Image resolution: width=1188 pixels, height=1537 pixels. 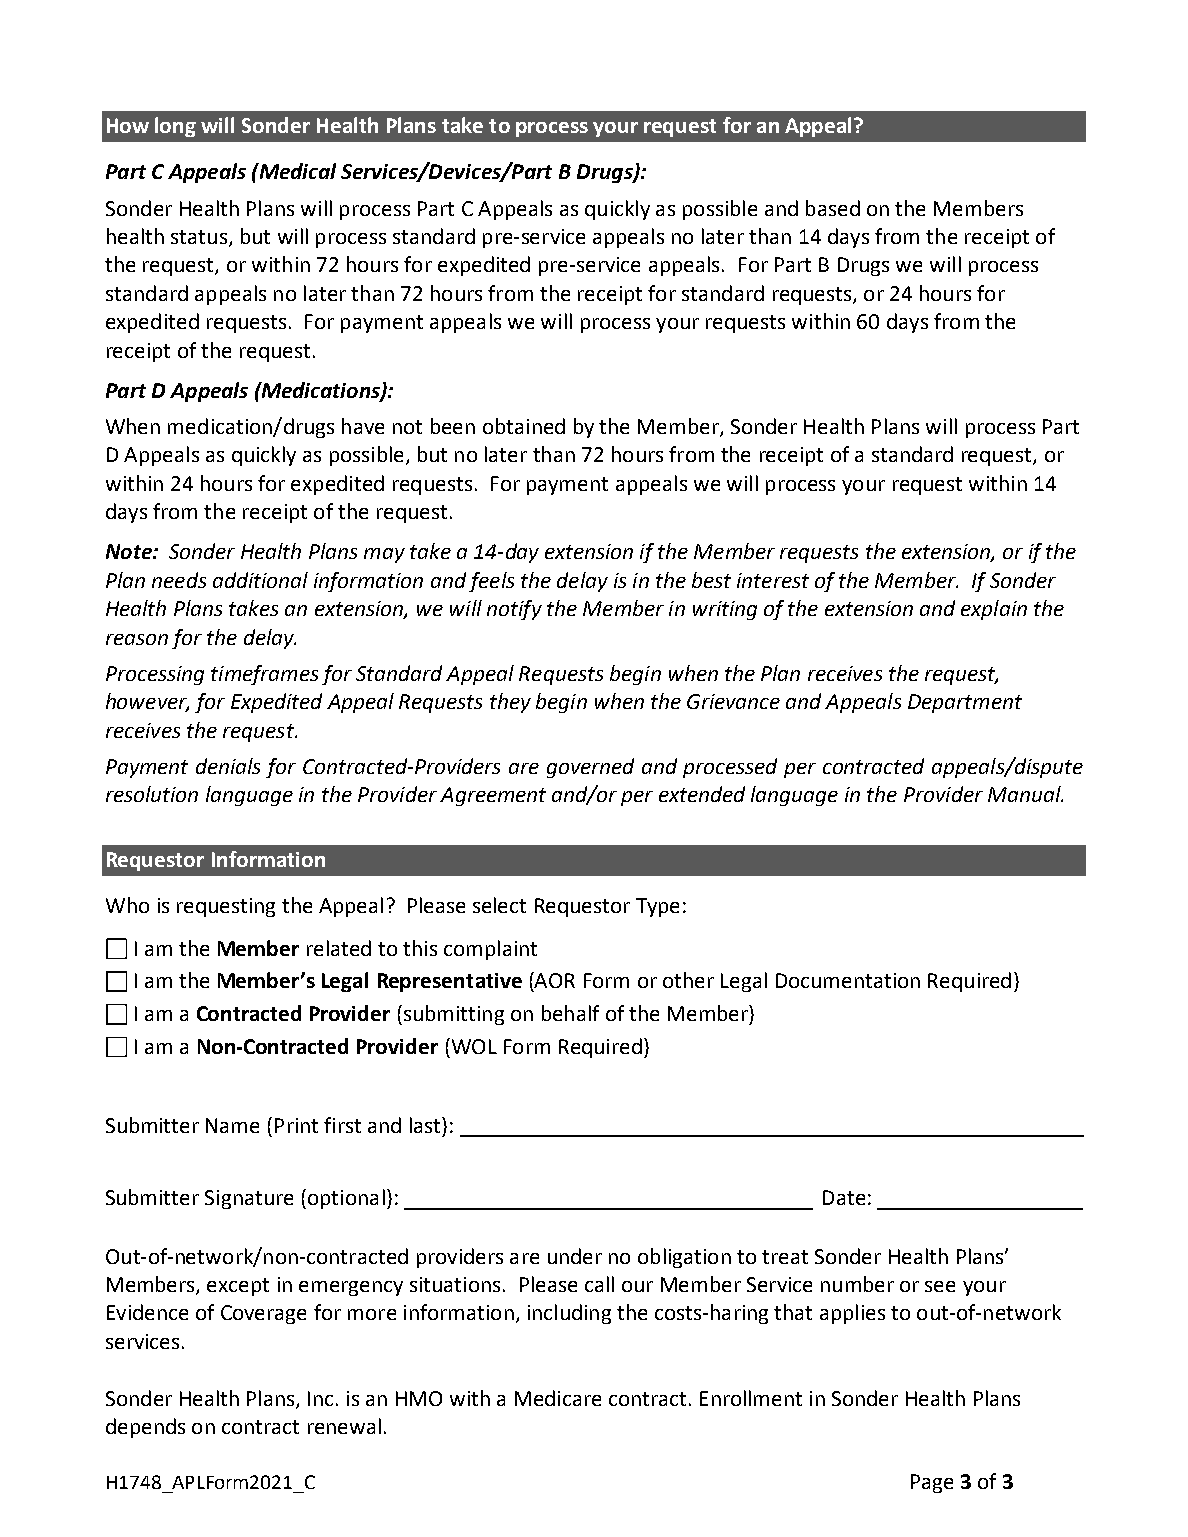 I want to click on depends, so click(x=145, y=1428).
